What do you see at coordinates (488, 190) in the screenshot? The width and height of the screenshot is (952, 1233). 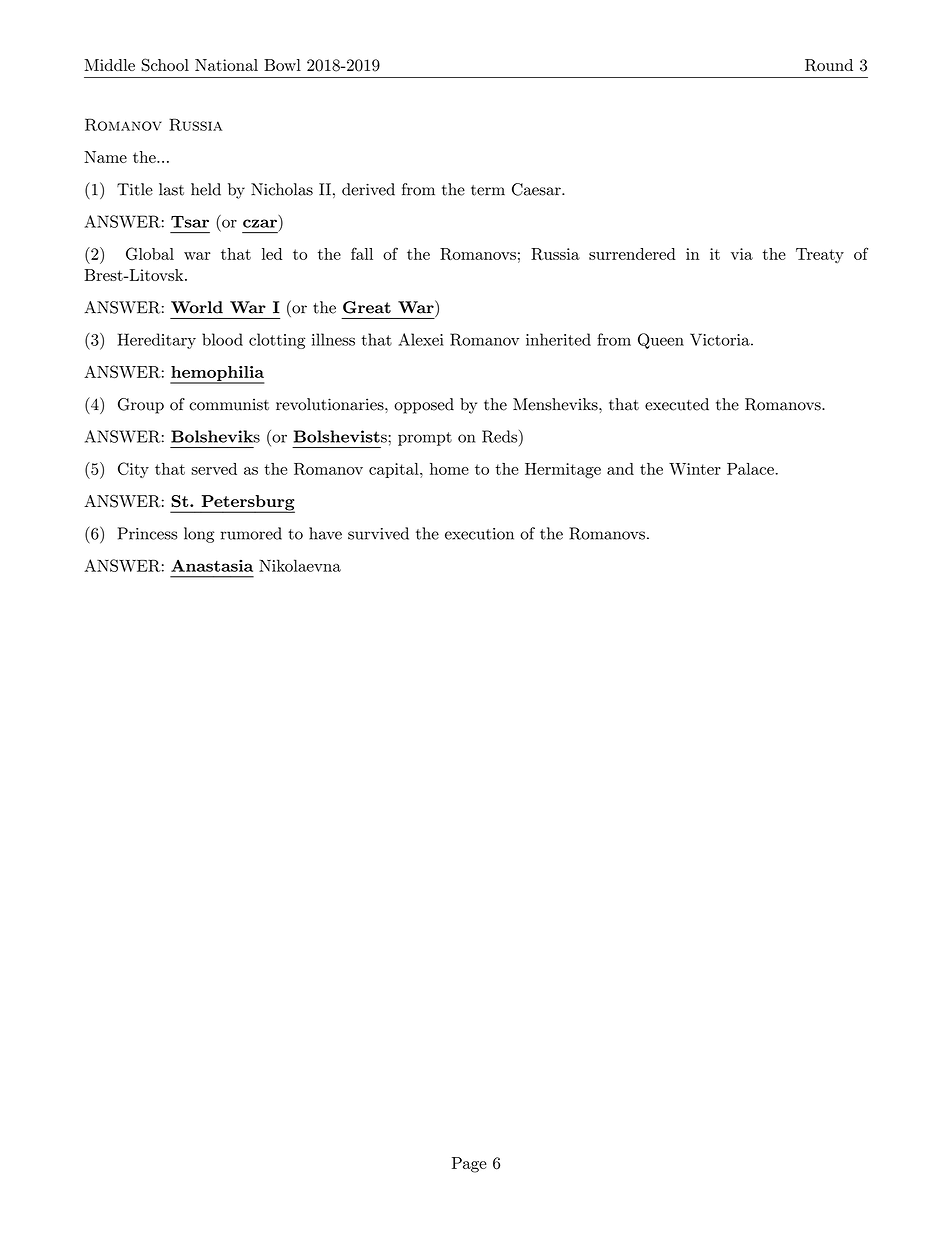 I see `term` at bounding box center [488, 190].
